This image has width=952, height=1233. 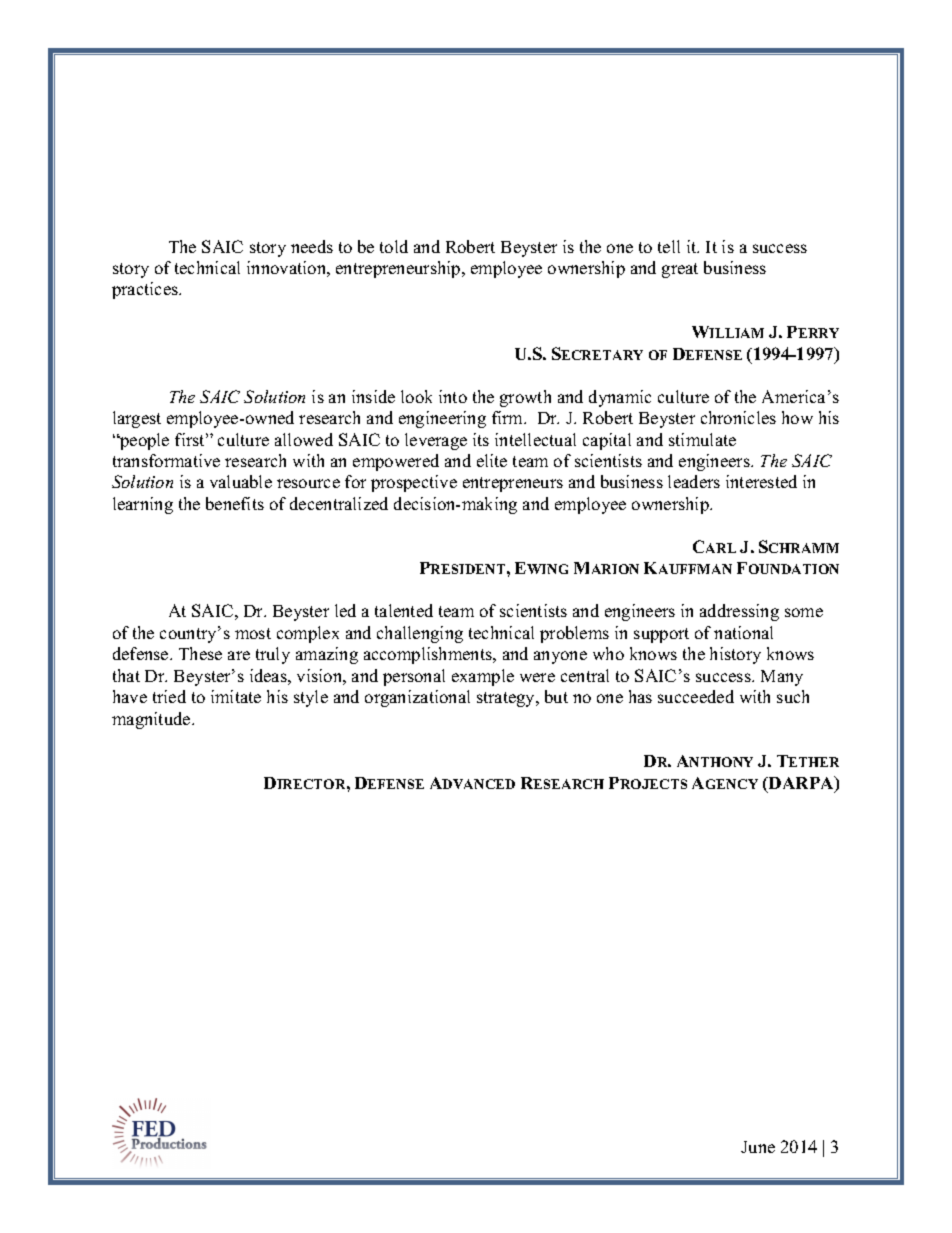 I want to click on magnitude, so click(x=152, y=720).
